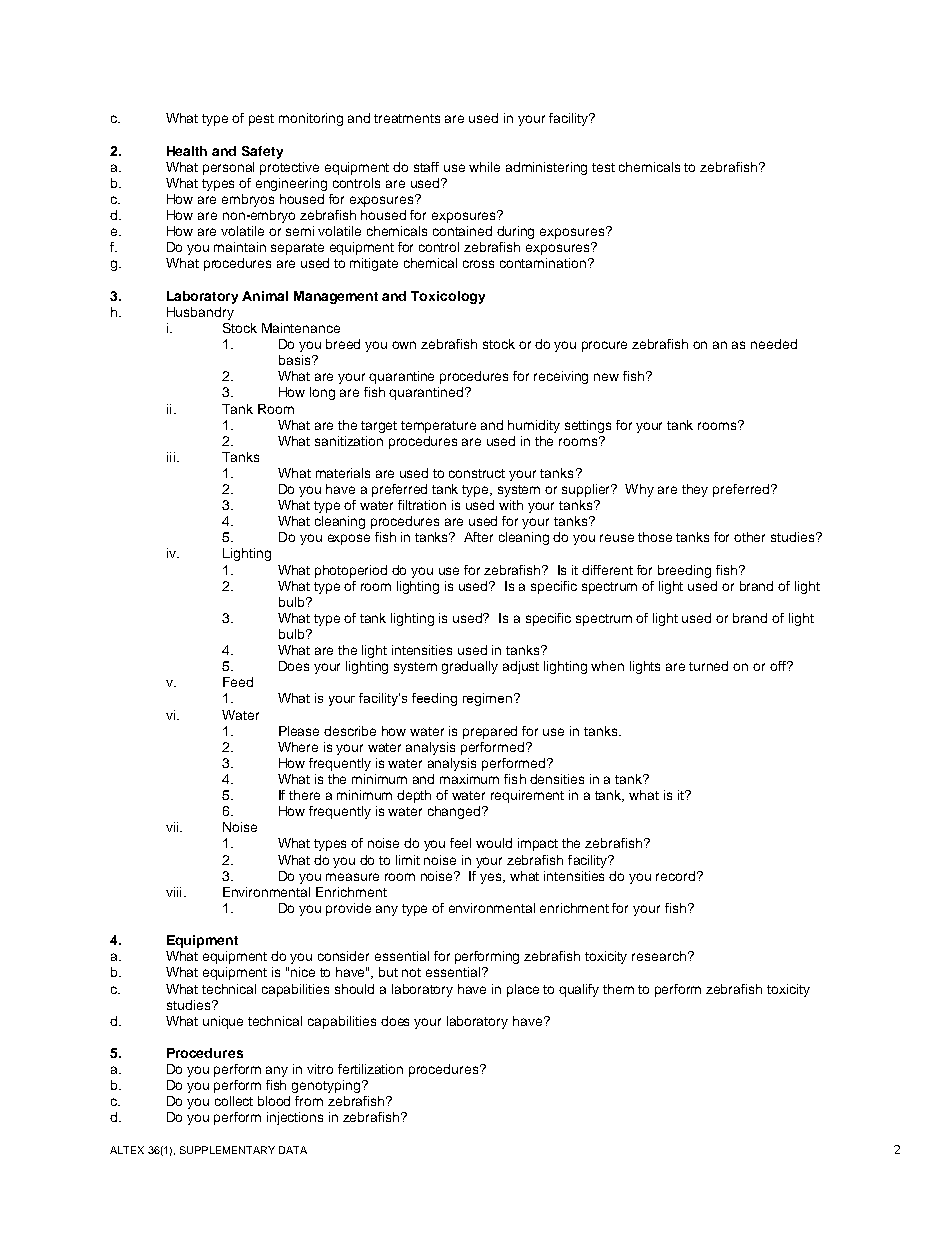 The height and width of the screenshot is (1233, 952). I want to click on fertilization, so click(370, 1069).
